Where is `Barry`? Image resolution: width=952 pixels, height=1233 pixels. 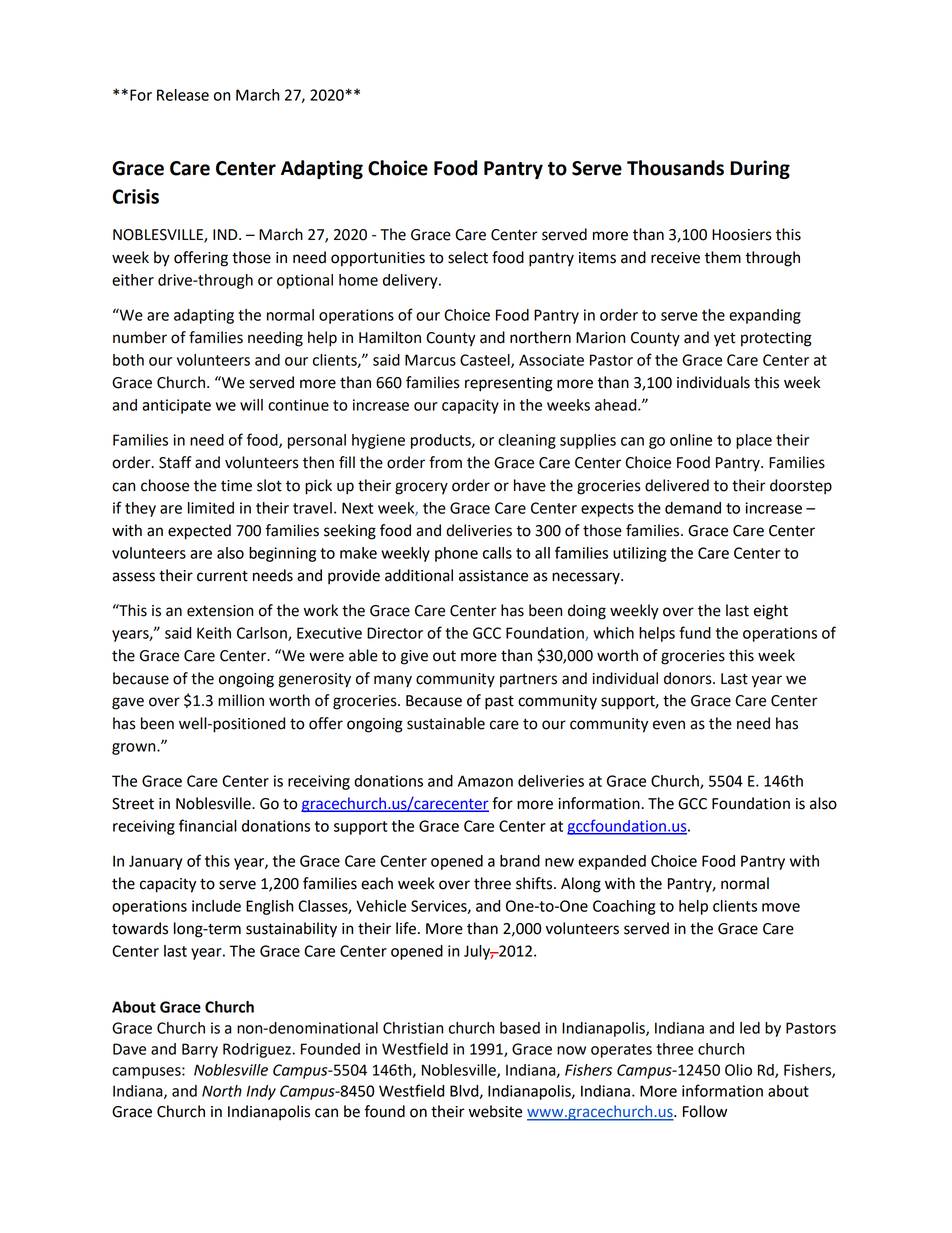
Barry is located at coordinates (200, 1050).
